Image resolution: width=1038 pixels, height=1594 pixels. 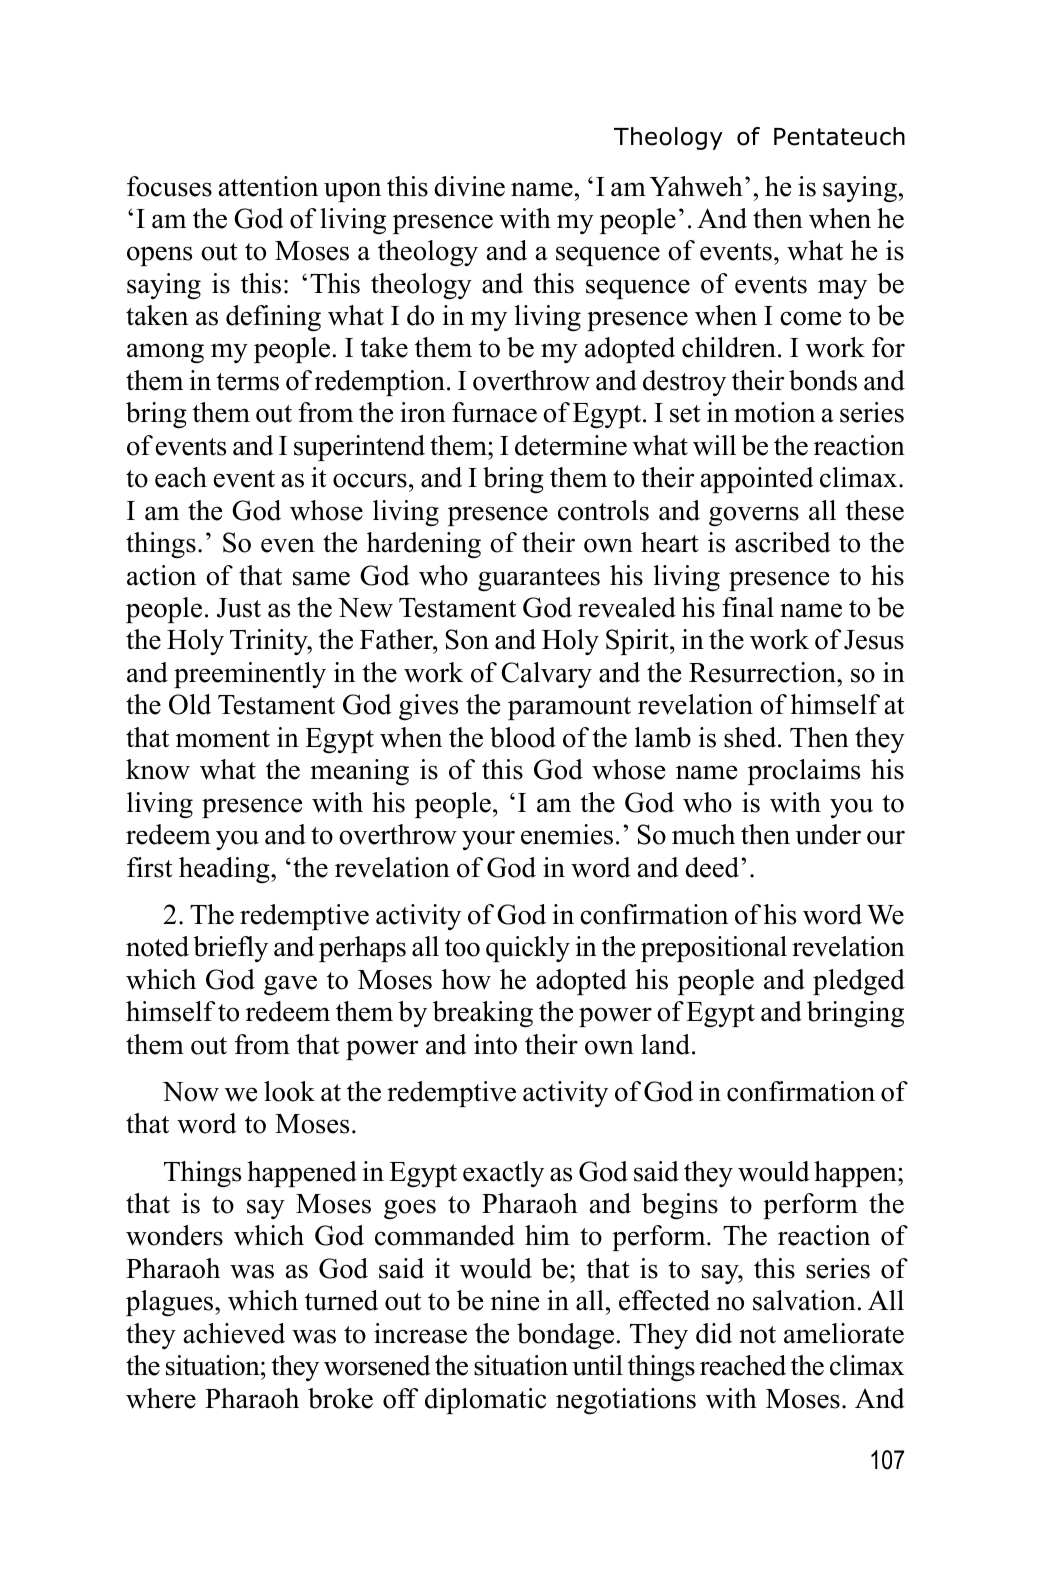 I want to click on briefly, so click(x=230, y=949).
